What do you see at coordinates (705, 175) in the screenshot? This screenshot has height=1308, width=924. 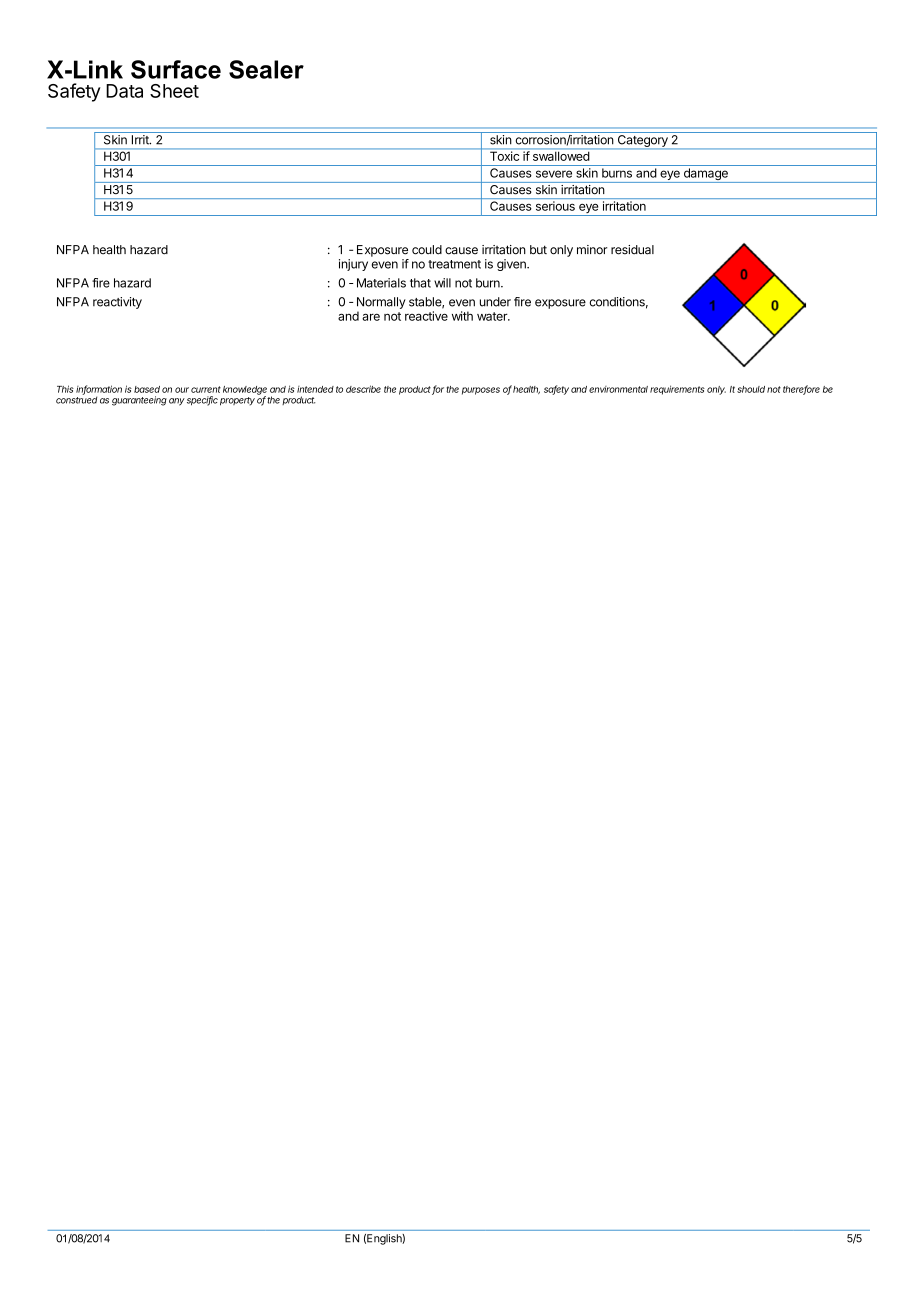 I see `damage` at bounding box center [705, 175].
